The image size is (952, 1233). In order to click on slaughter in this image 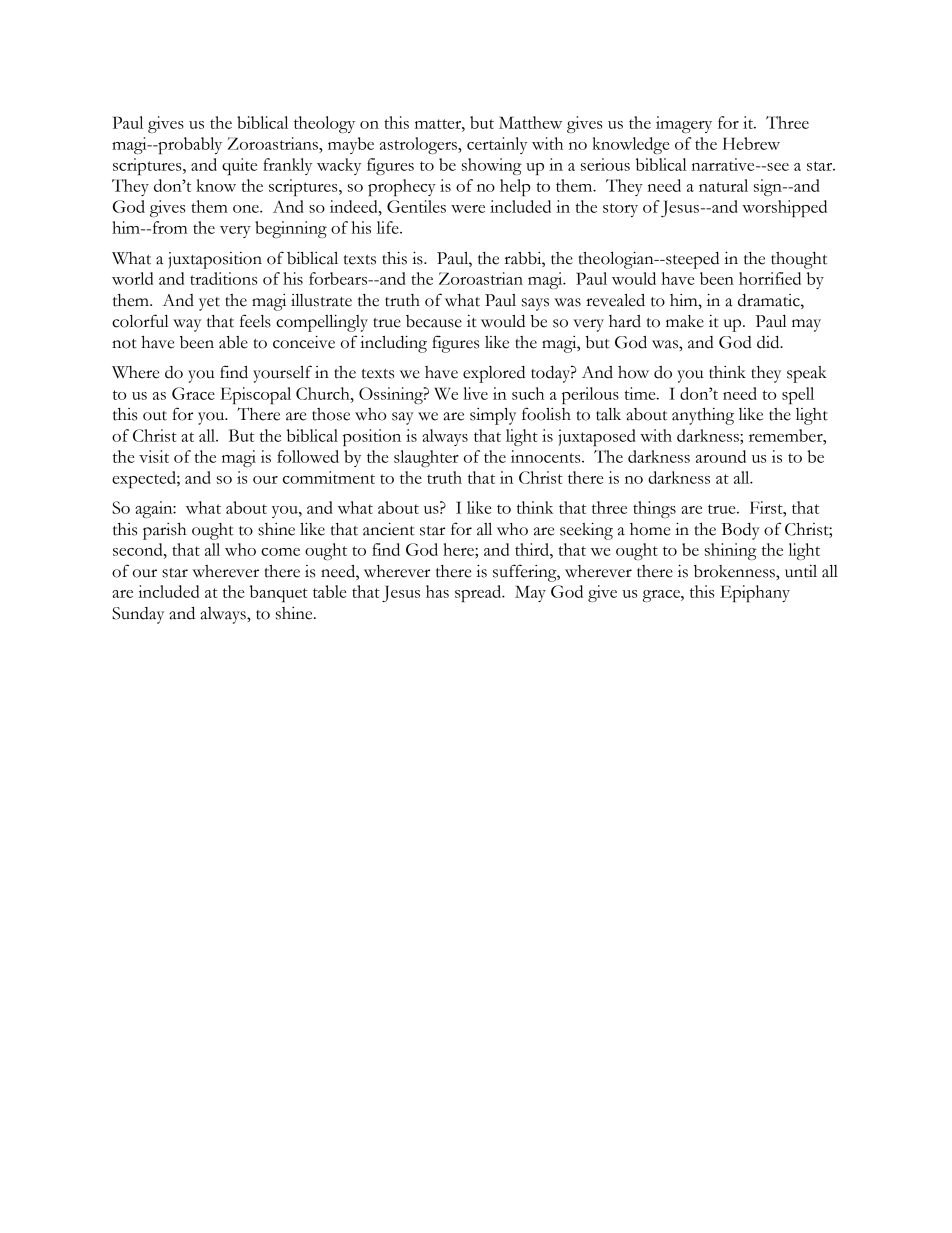, I will do `click(426, 458)`.
